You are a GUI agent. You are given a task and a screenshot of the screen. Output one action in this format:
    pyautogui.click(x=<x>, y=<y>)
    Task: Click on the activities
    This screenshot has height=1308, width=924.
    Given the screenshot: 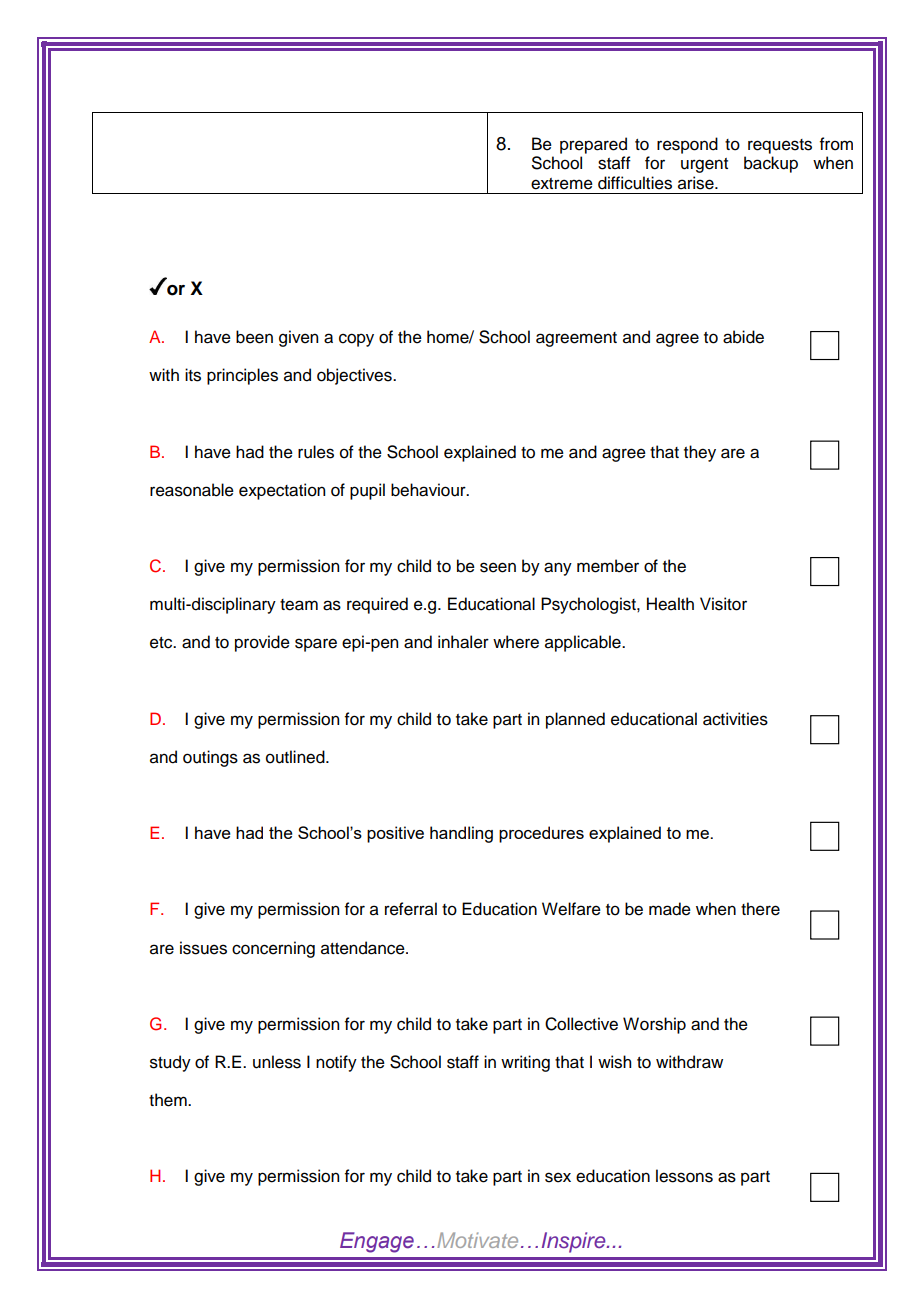 What is the action you would take?
    pyautogui.click(x=735, y=719)
